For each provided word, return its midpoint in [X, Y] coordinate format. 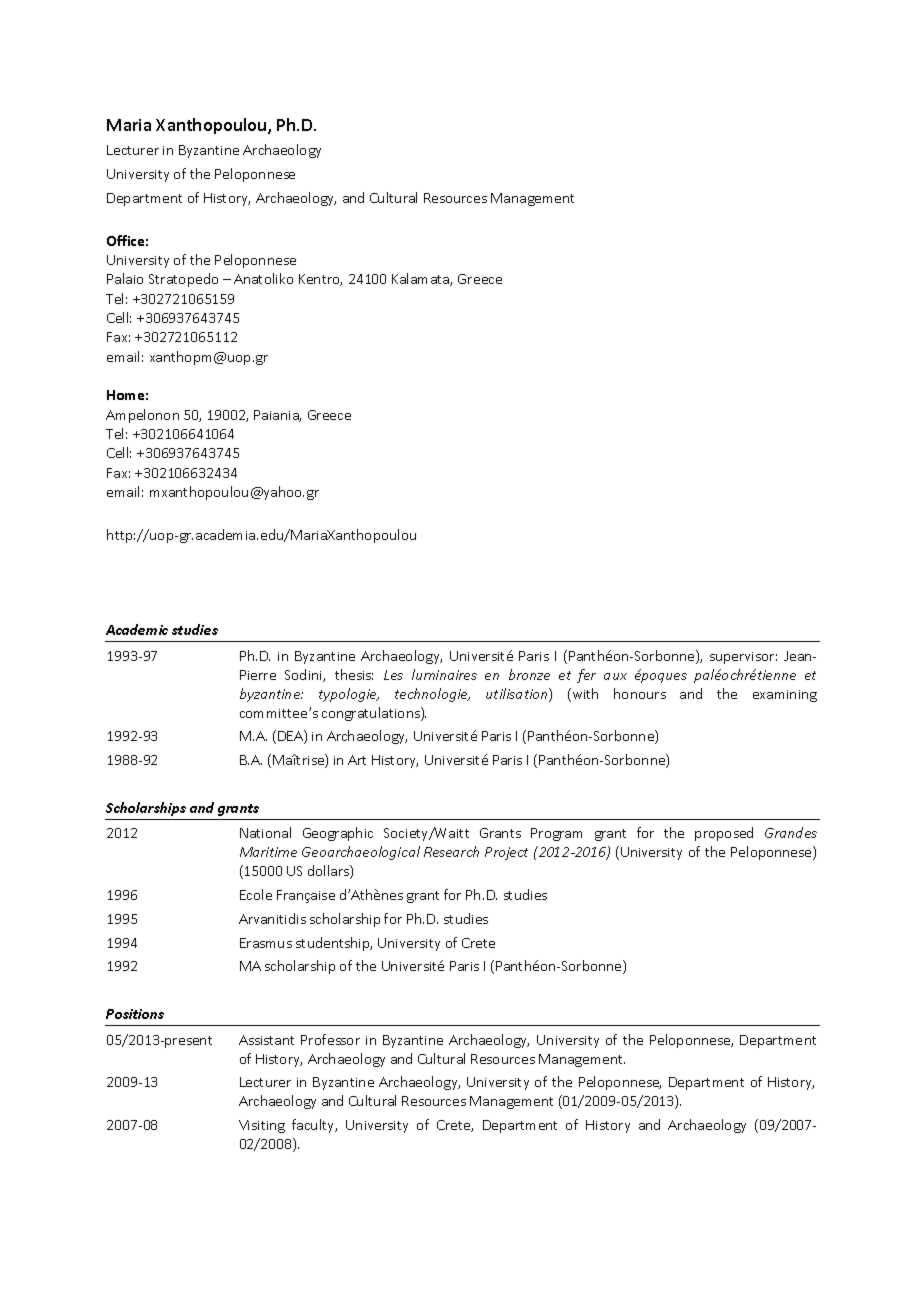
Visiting [262, 1126]
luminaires [444, 674]
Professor [330, 1039]
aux [615, 676]
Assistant [266, 1040]
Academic [137, 629]
